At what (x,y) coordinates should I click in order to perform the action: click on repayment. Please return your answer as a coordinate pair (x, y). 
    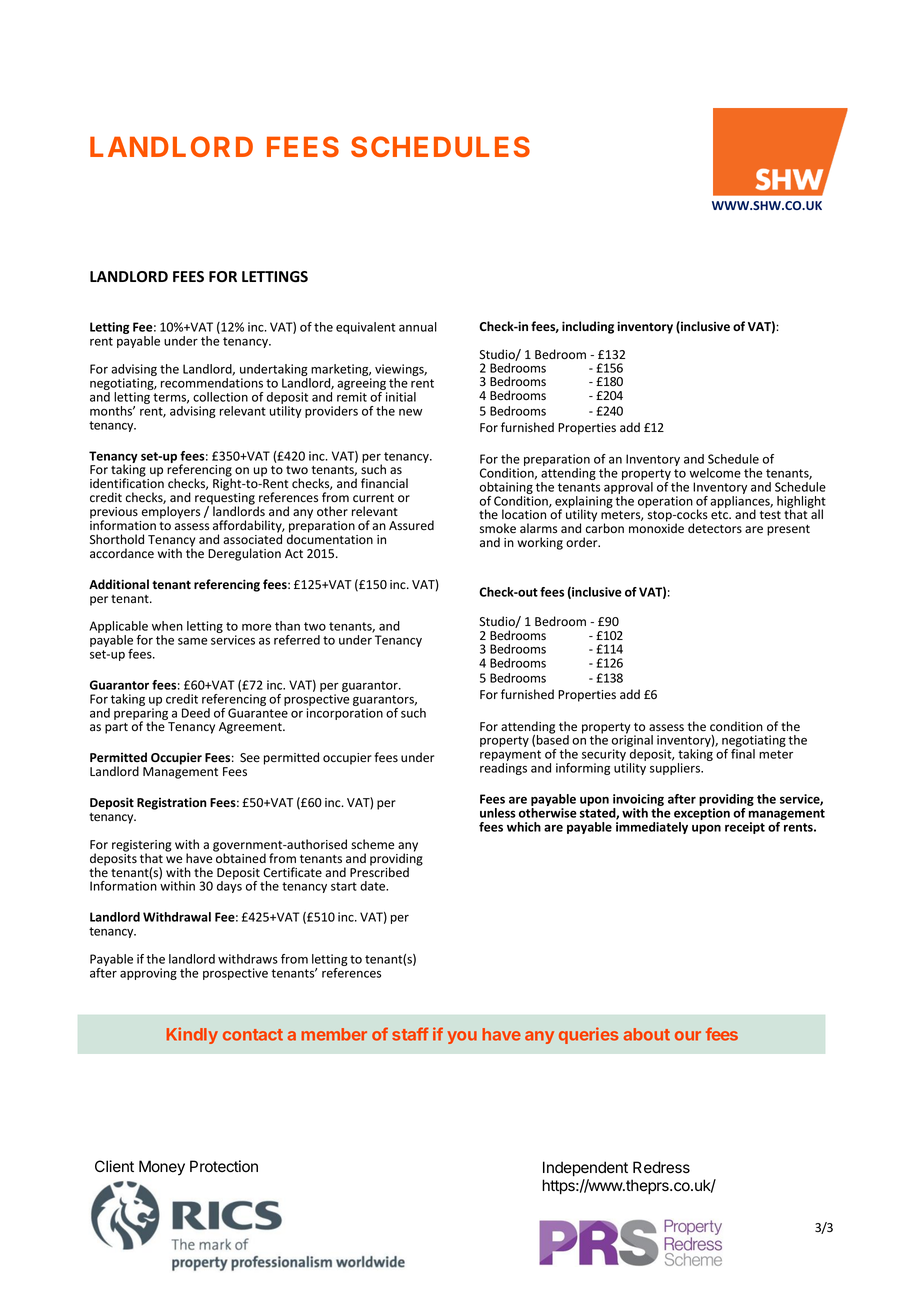
    Looking at the image, I should click on (510, 757).
